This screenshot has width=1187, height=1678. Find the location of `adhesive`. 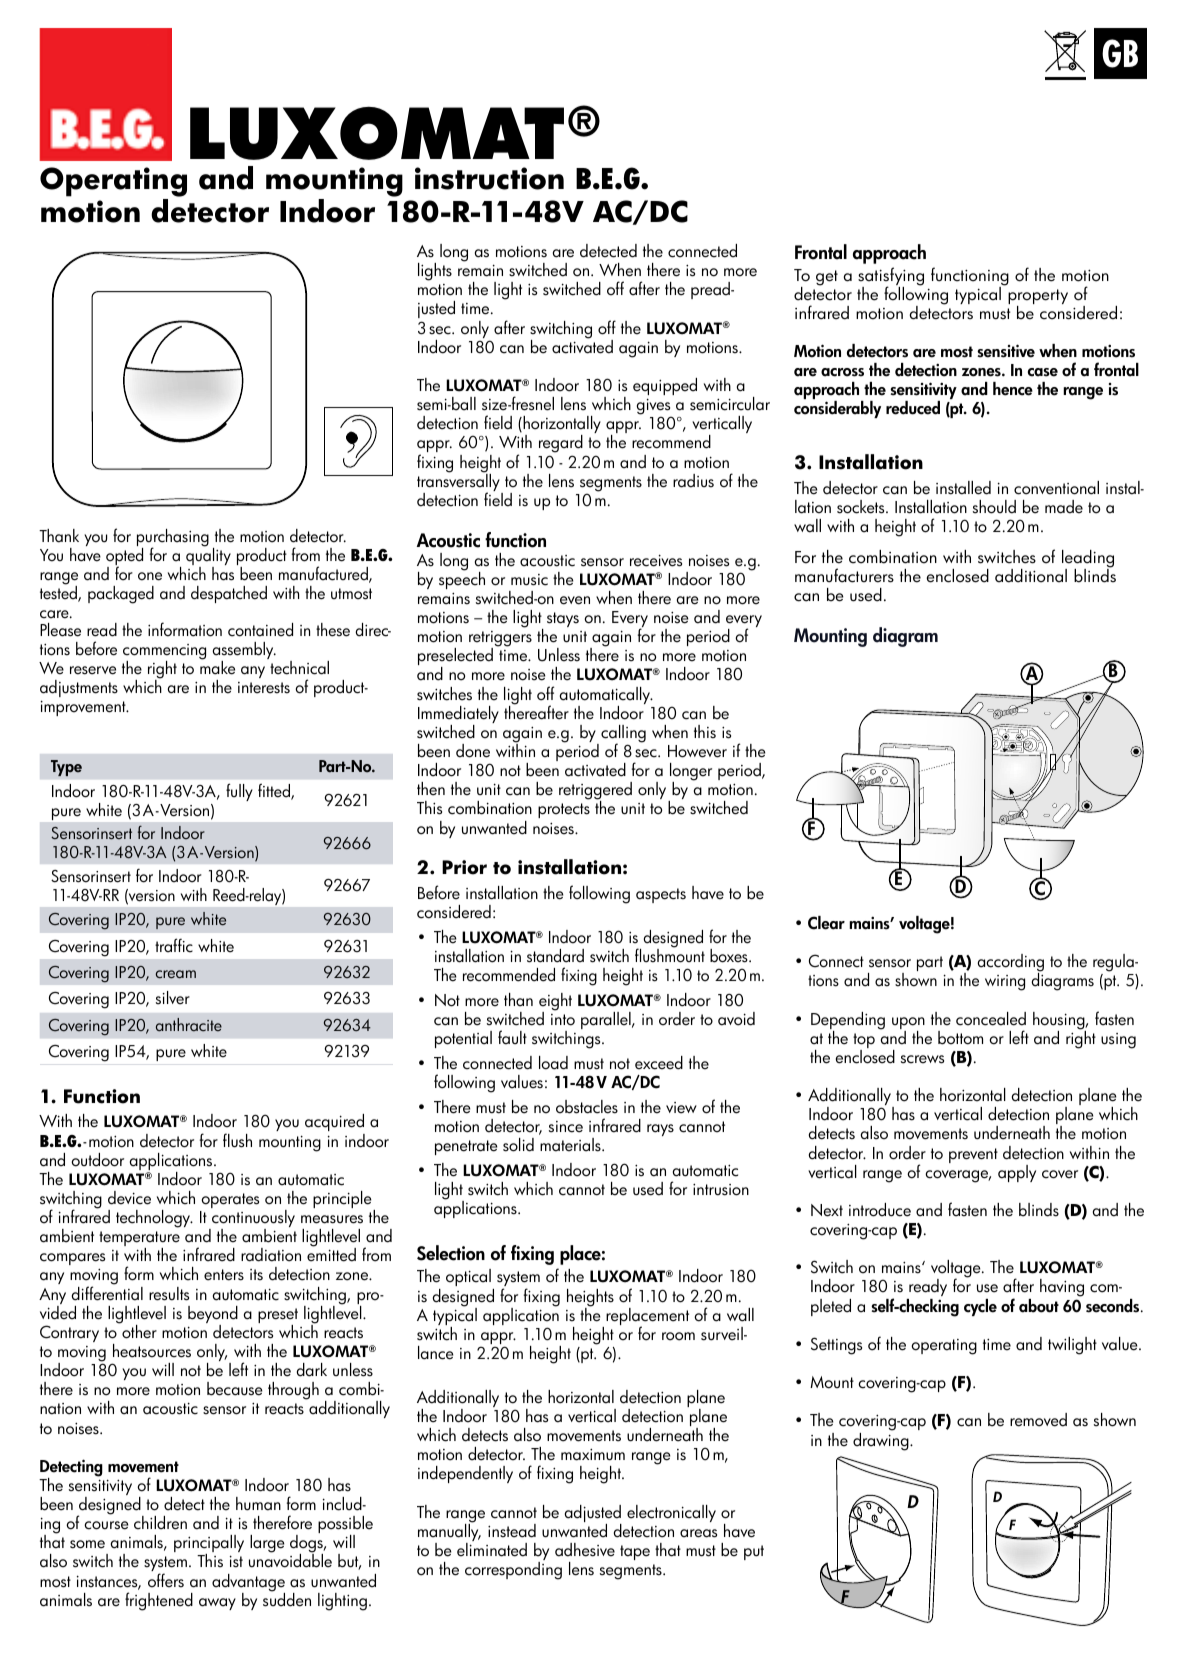

adhesive is located at coordinates (585, 1550).
